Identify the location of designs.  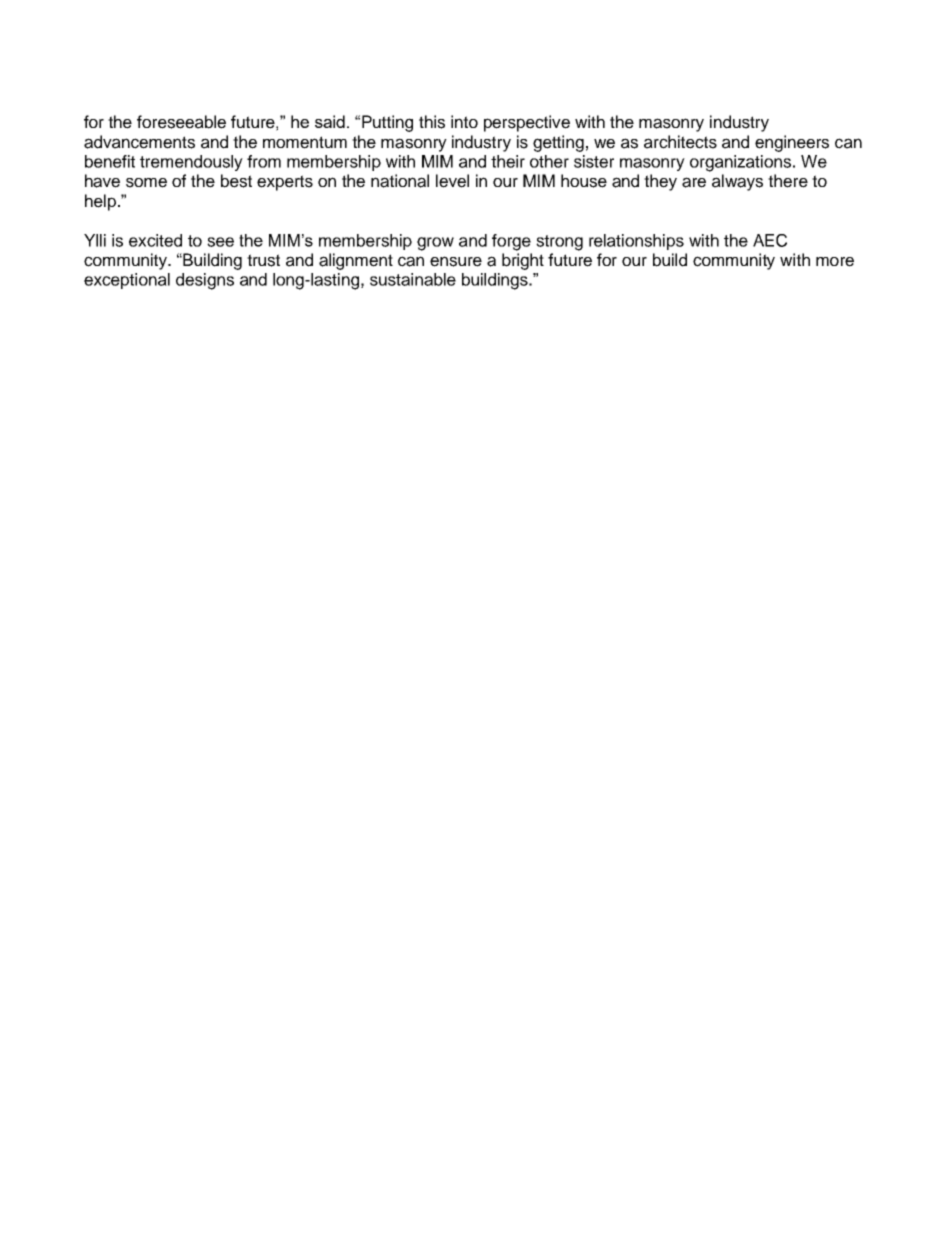
(205, 281).
